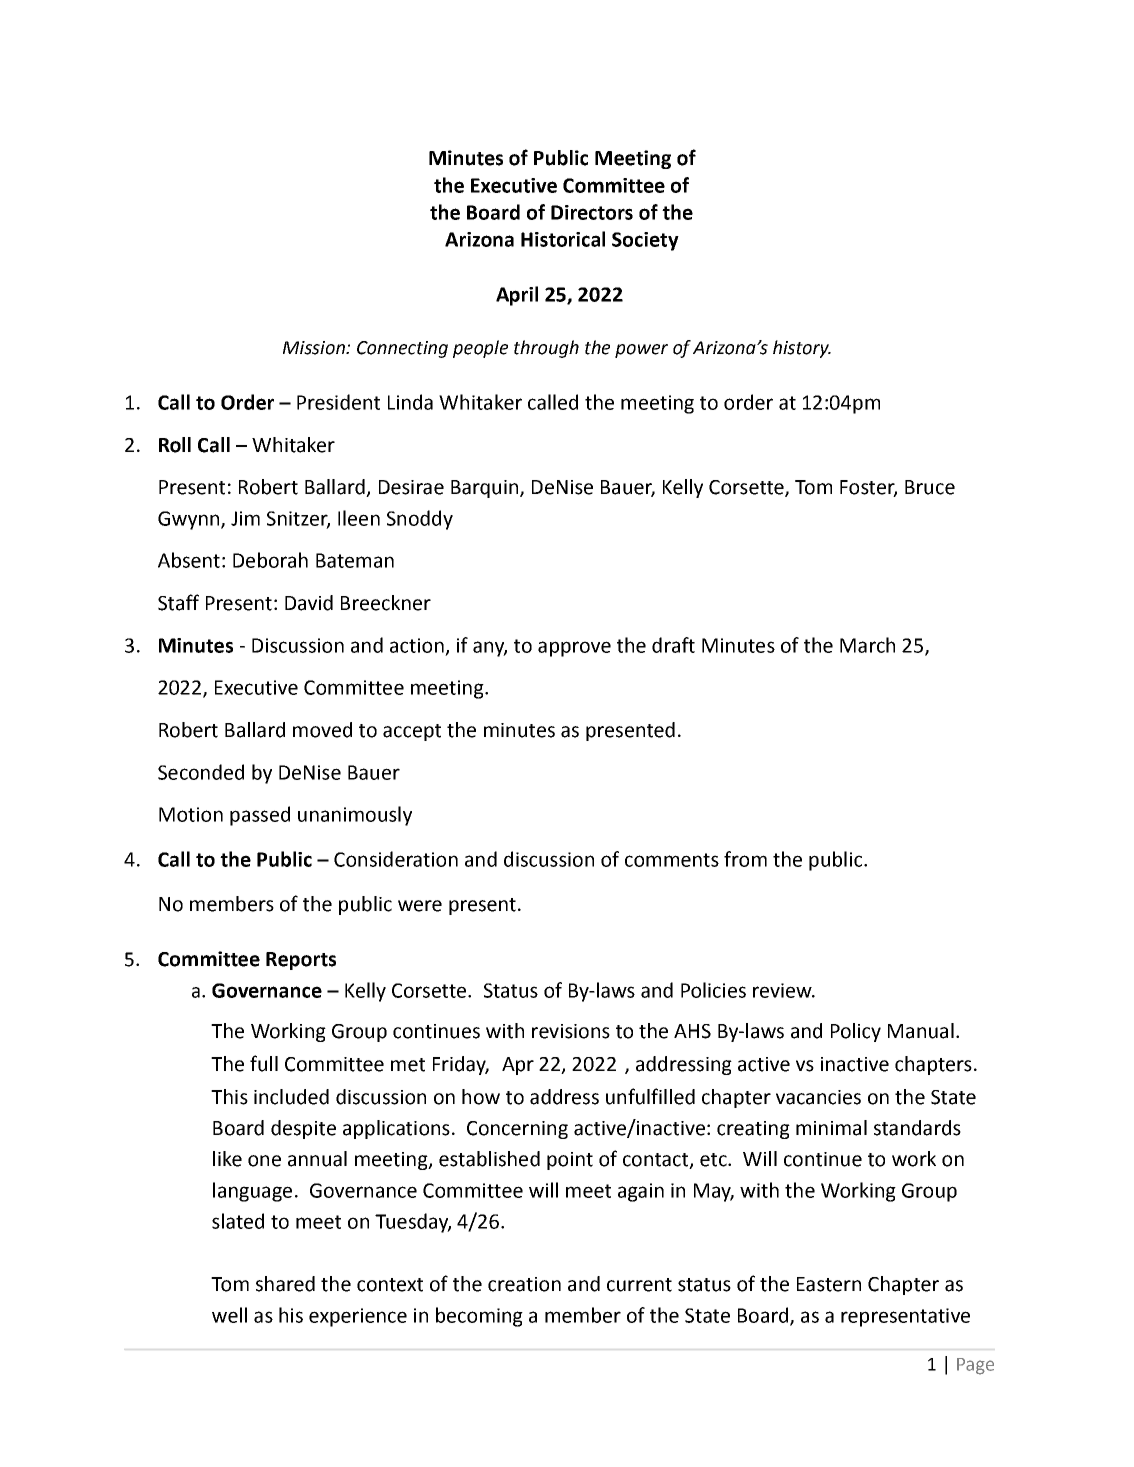 Image resolution: width=1134 pixels, height=1467 pixels. What do you see at coordinates (802, 349) in the page?
I see `history` at bounding box center [802, 349].
